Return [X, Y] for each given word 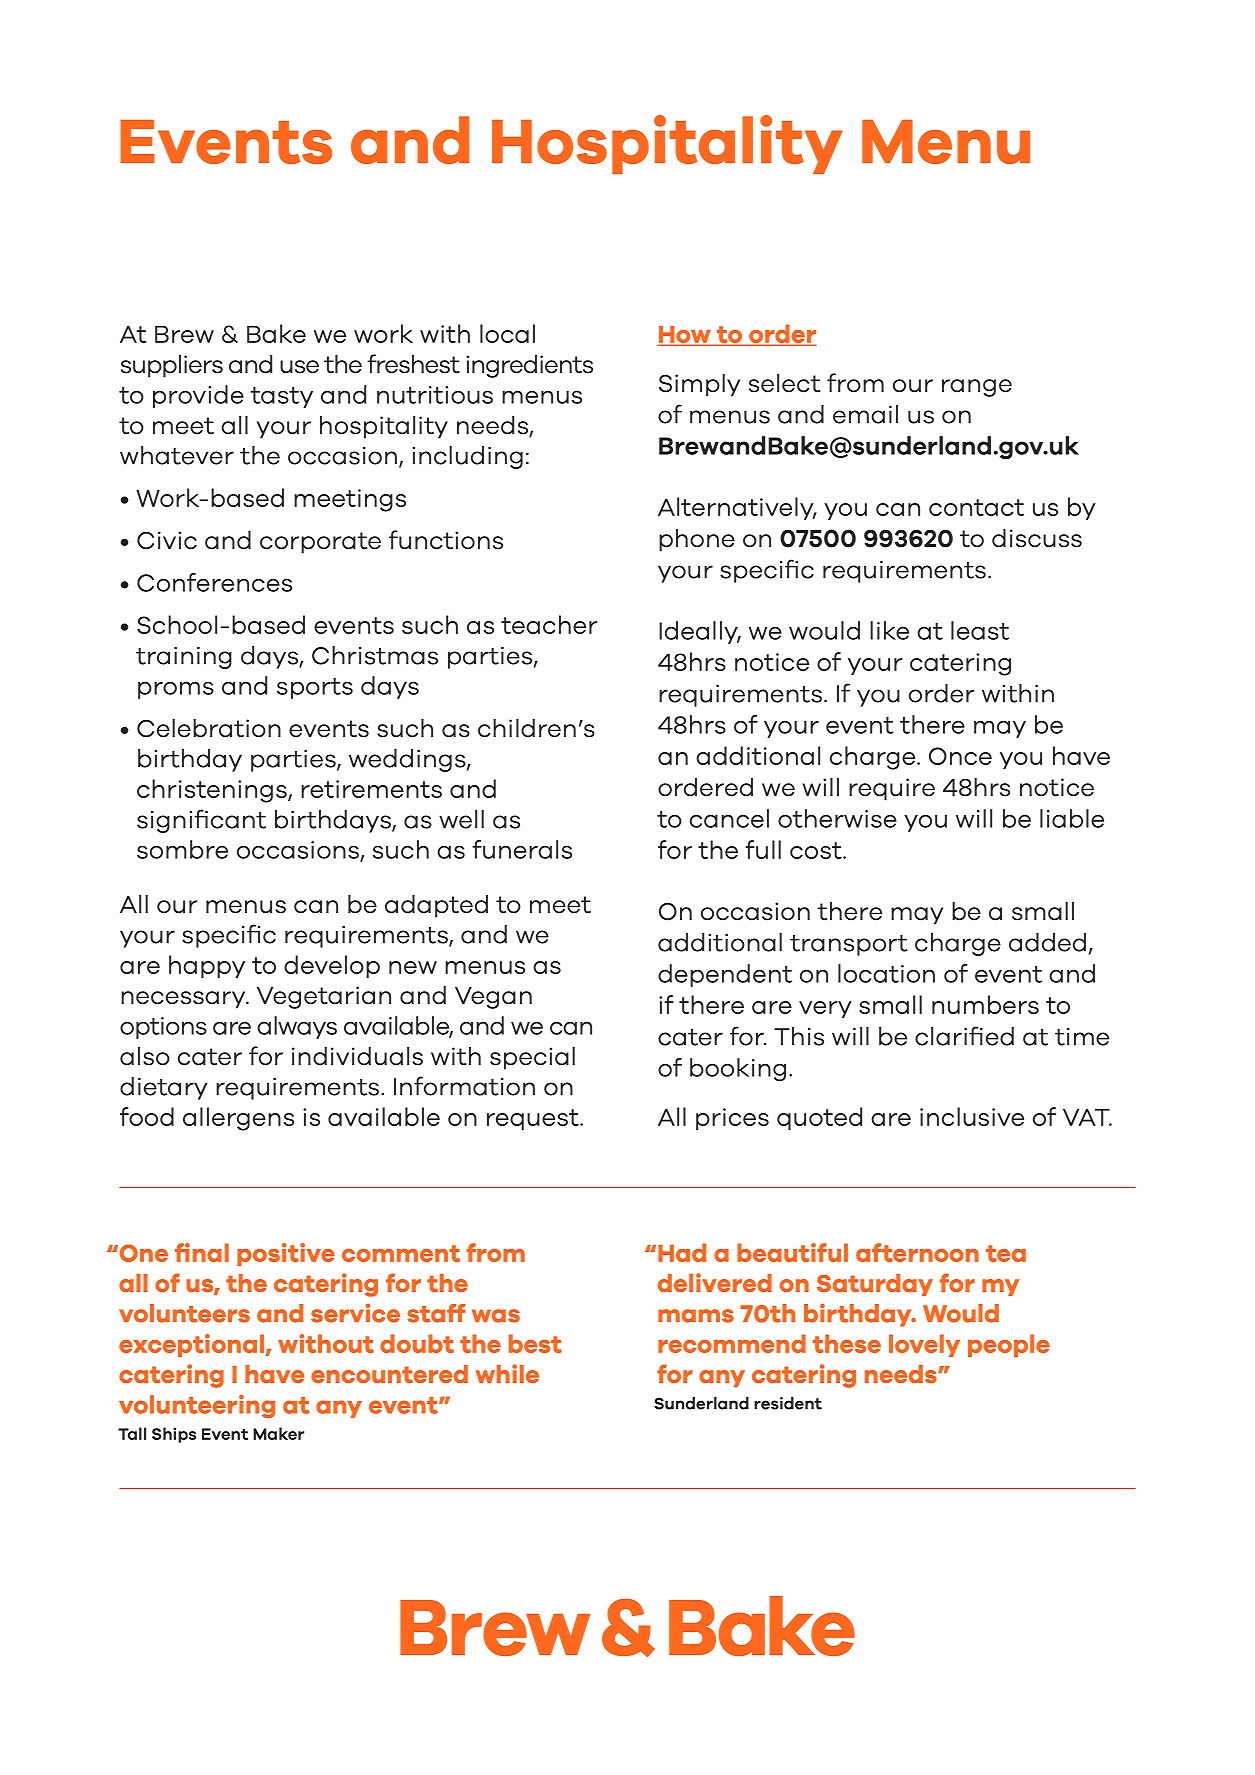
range [977, 388]
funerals [522, 849]
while [507, 1373]
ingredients [529, 366]
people [1009, 1345]
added [1047, 942]
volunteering [197, 1406]
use [299, 367]
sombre [182, 849]
